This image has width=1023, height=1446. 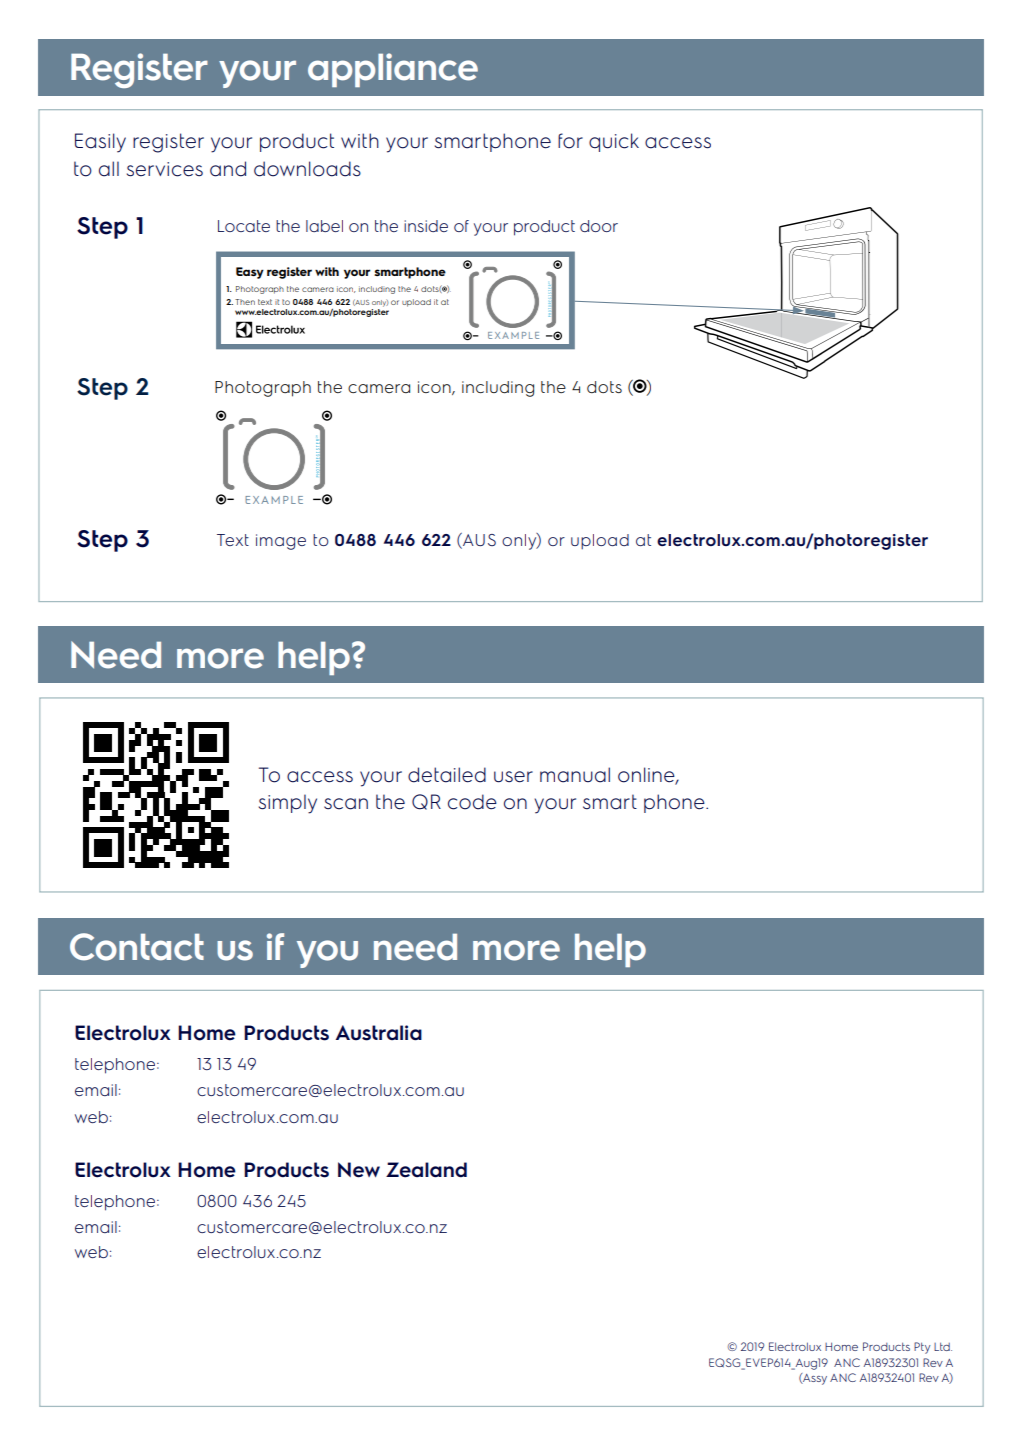 What do you see at coordinates (570, 141) in the image?
I see `for` at bounding box center [570, 141].
